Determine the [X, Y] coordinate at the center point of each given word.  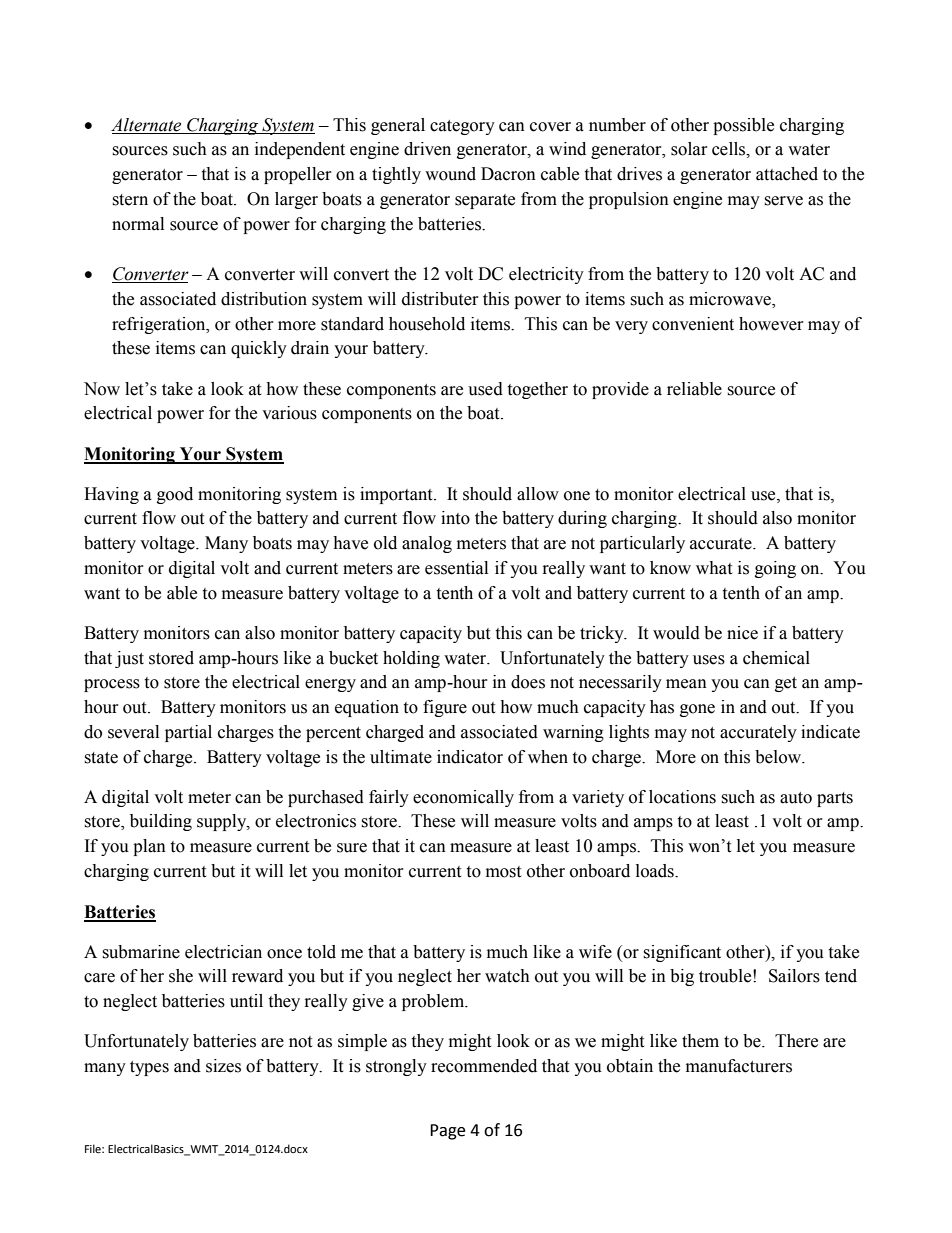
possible [743, 126]
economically [463, 798]
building [161, 822]
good [175, 495]
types [149, 1068]
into [455, 518]
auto [796, 798]
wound [450, 174]
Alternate [146, 125]
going [775, 569]
